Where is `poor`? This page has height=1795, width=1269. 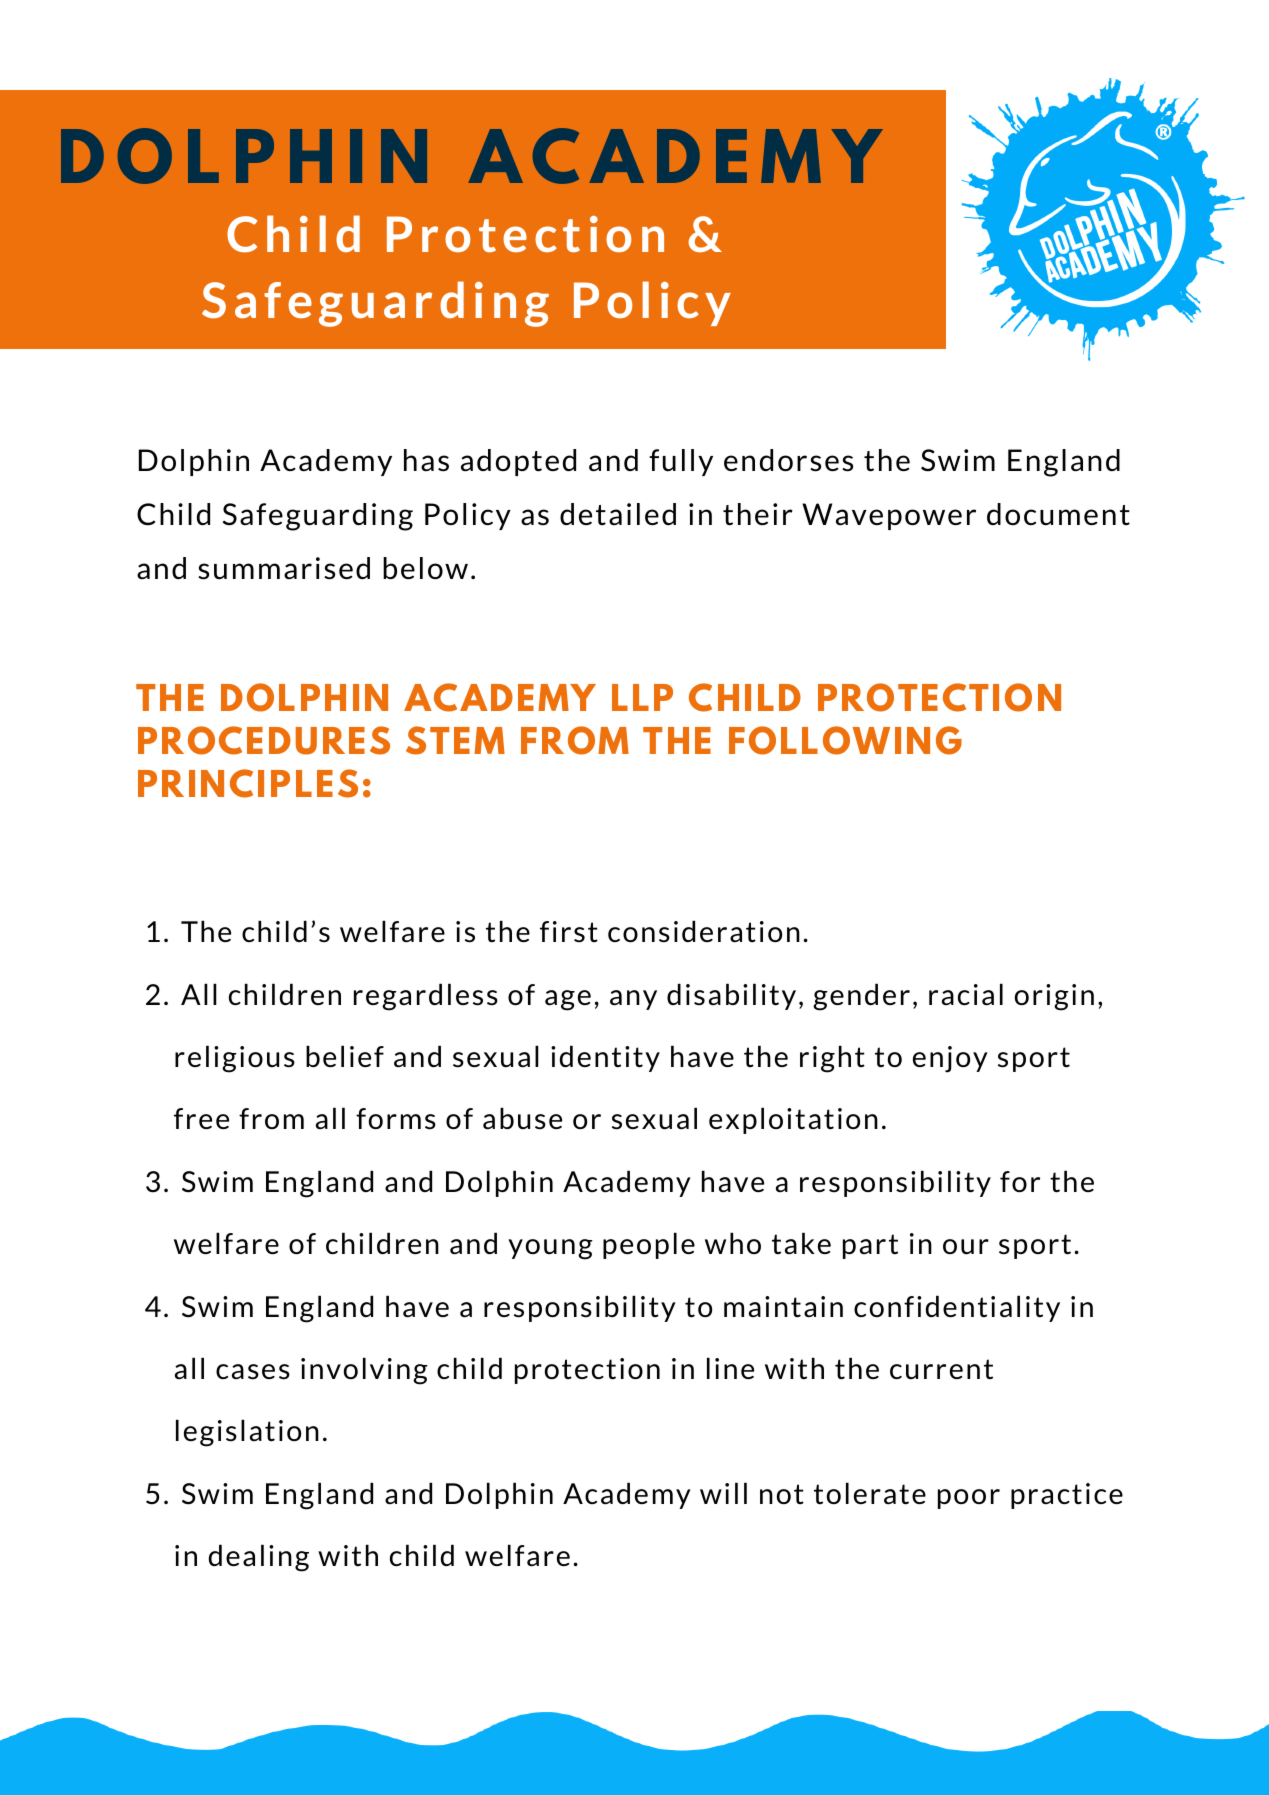
poor is located at coordinates (969, 1499).
